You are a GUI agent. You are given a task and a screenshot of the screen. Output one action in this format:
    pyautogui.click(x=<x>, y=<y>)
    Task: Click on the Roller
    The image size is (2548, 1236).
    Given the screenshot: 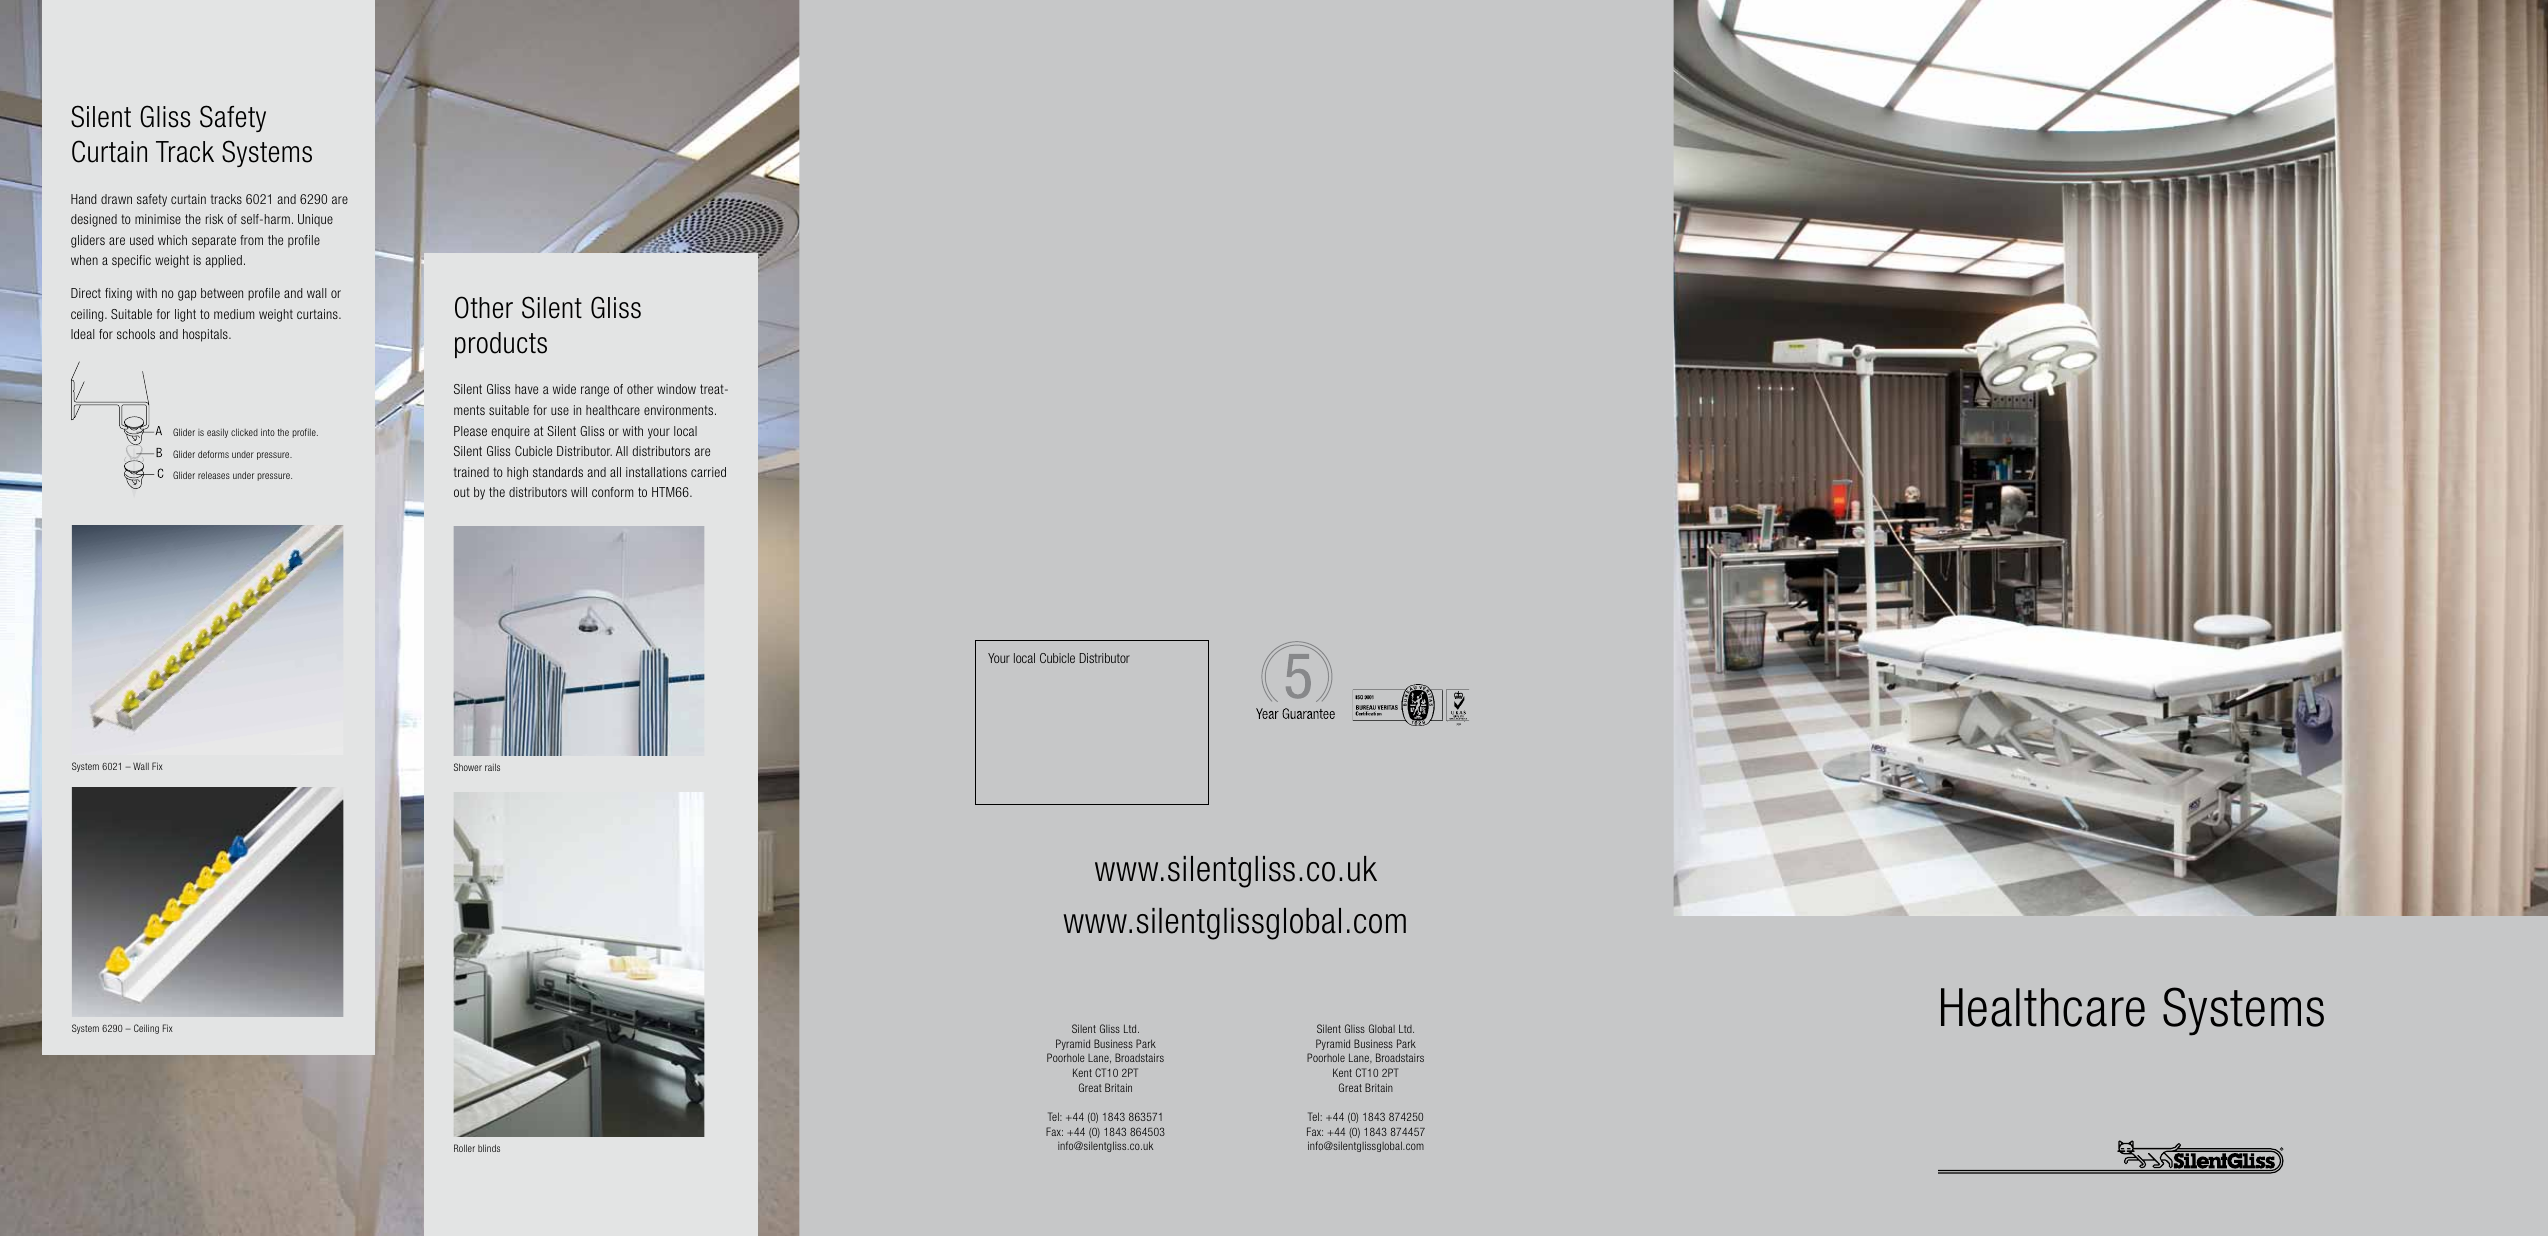 What is the action you would take?
    pyautogui.click(x=464, y=1148)
